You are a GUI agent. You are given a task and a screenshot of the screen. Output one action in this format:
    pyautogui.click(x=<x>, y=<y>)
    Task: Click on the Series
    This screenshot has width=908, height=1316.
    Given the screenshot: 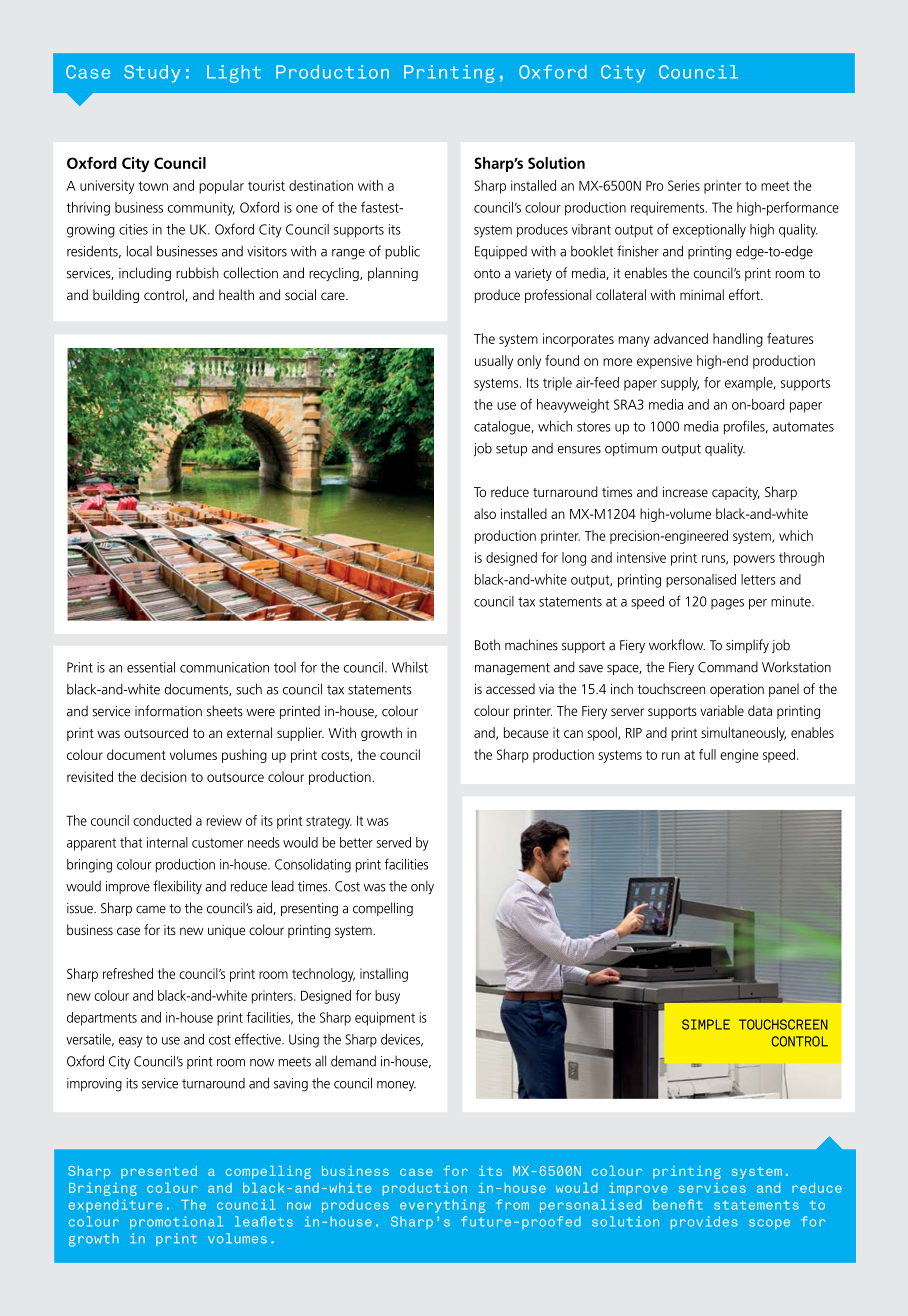 What is the action you would take?
    pyautogui.click(x=684, y=185)
